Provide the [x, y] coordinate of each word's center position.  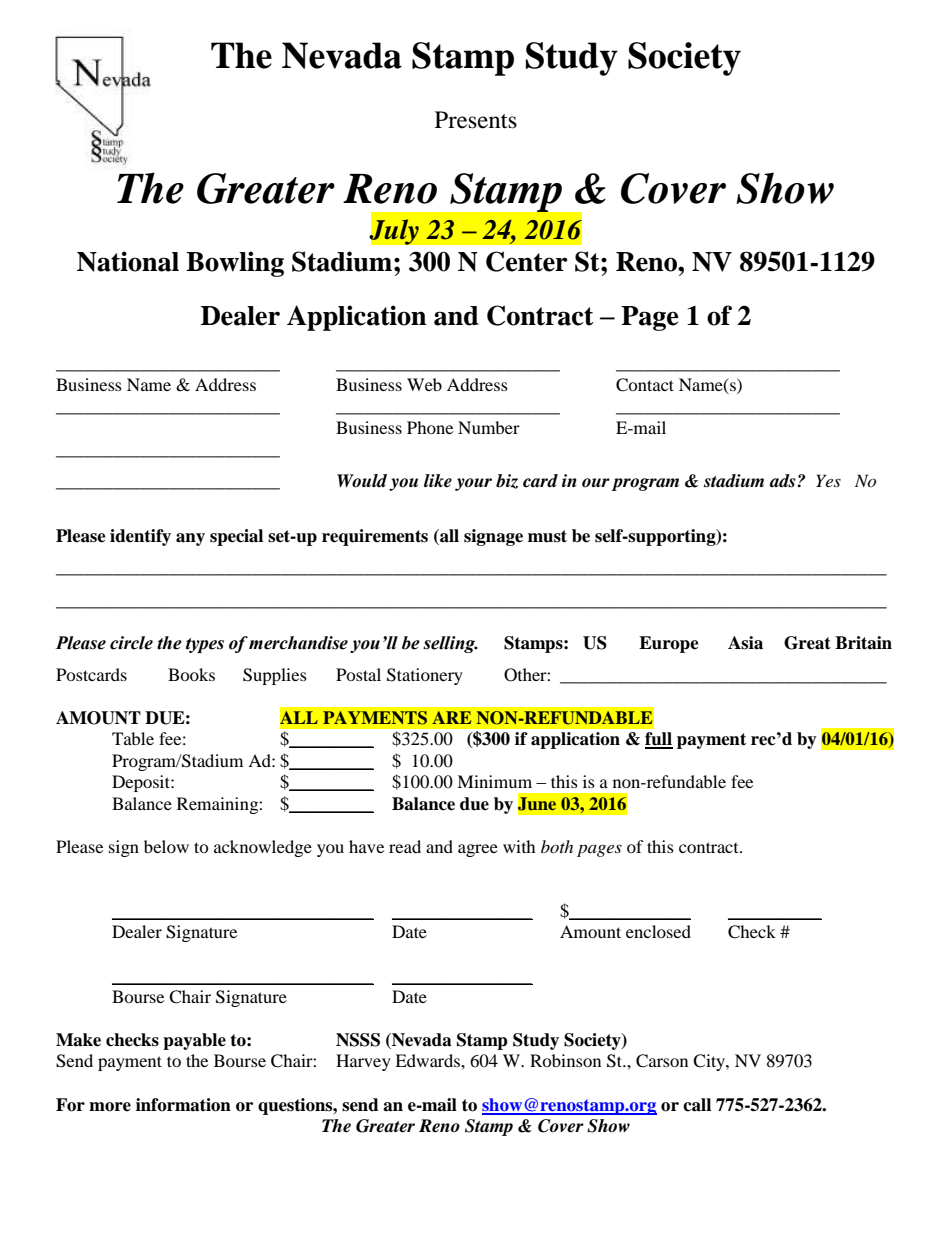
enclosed [658, 931]
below [166, 846]
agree [478, 850]
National [128, 261]
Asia [745, 643]
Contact [645, 385]
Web [424, 384]
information [183, 1105]
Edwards [428, 1060]
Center [527, 261]
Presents [476, 120]
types [205, 645]
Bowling [235, 264]
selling [450, 644]
